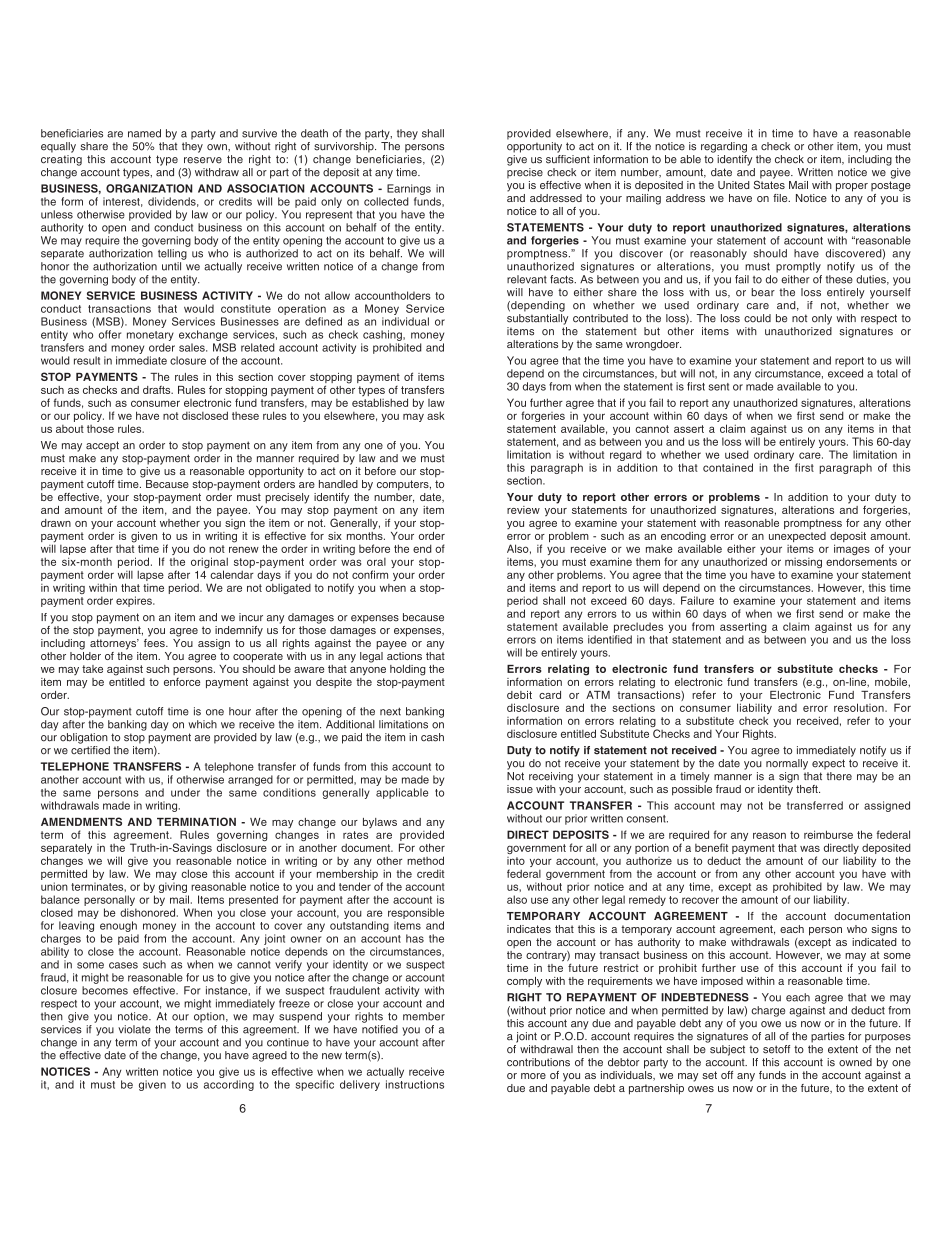  I want to click on AMENDMENTS, so click(81, 821).
